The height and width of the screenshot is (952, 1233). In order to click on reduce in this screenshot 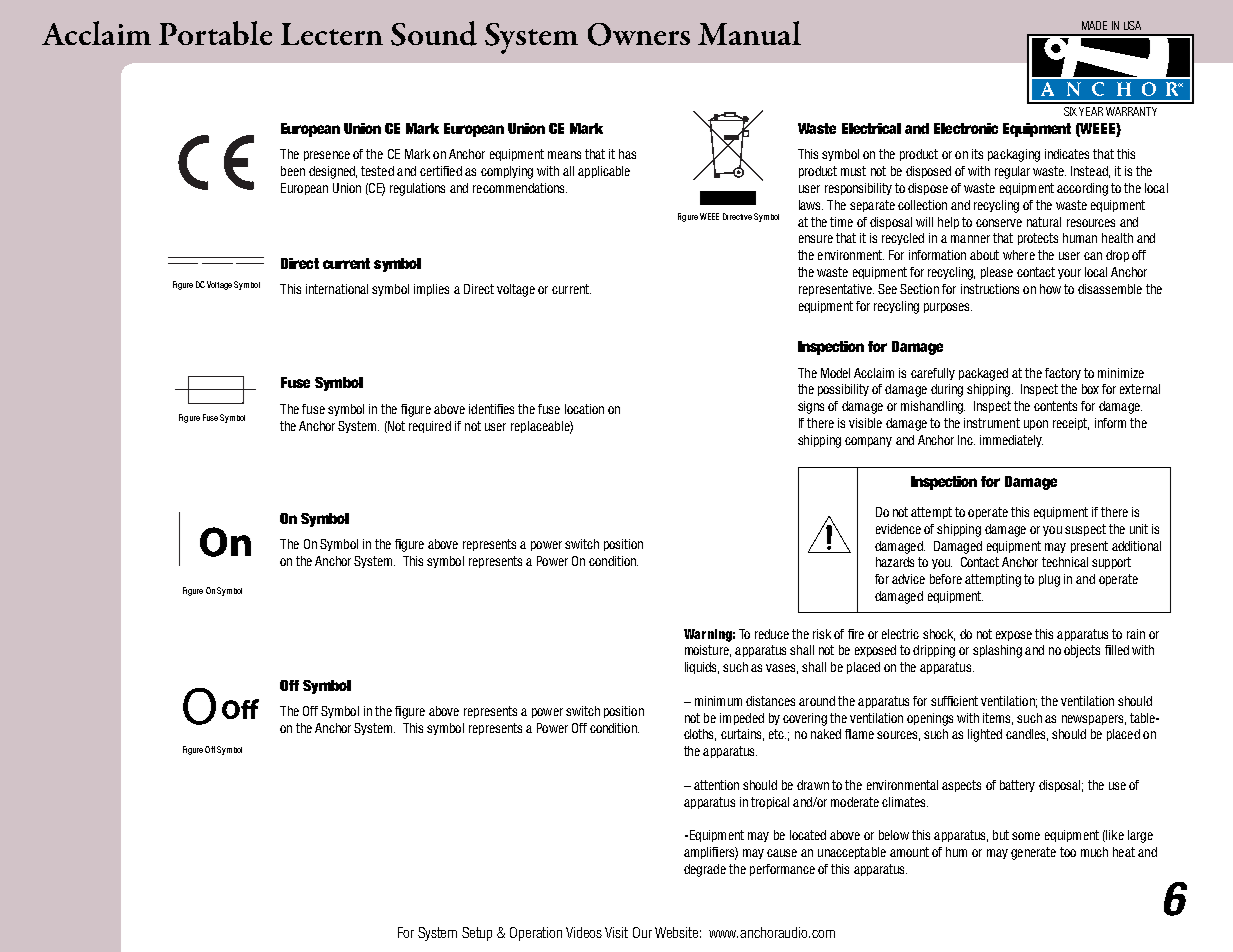, I will do `click(772, 634)`.
